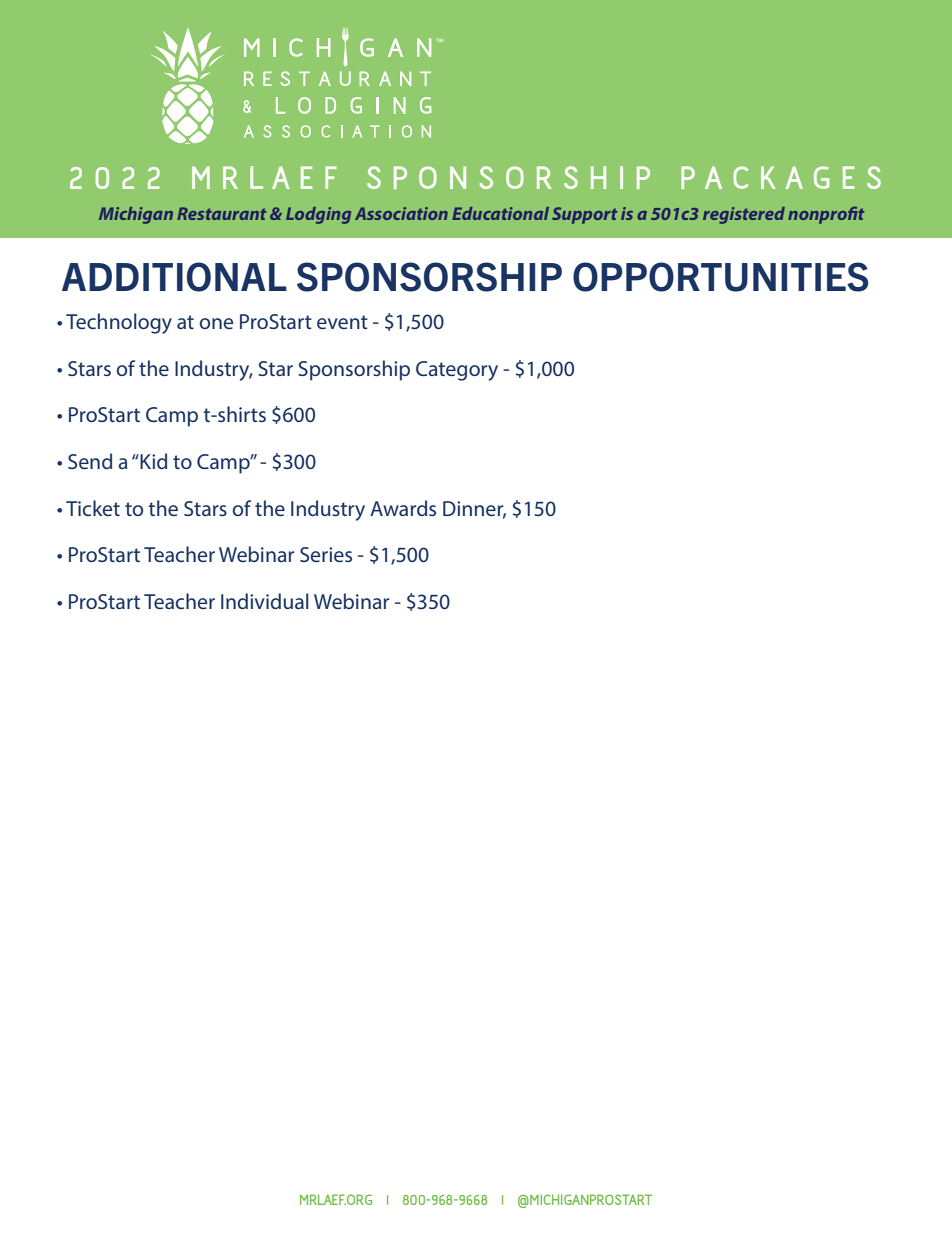 This image has width=952, height=1233. Describe the element at coordinates (216, 323) in the image. I see `one` at that location.
